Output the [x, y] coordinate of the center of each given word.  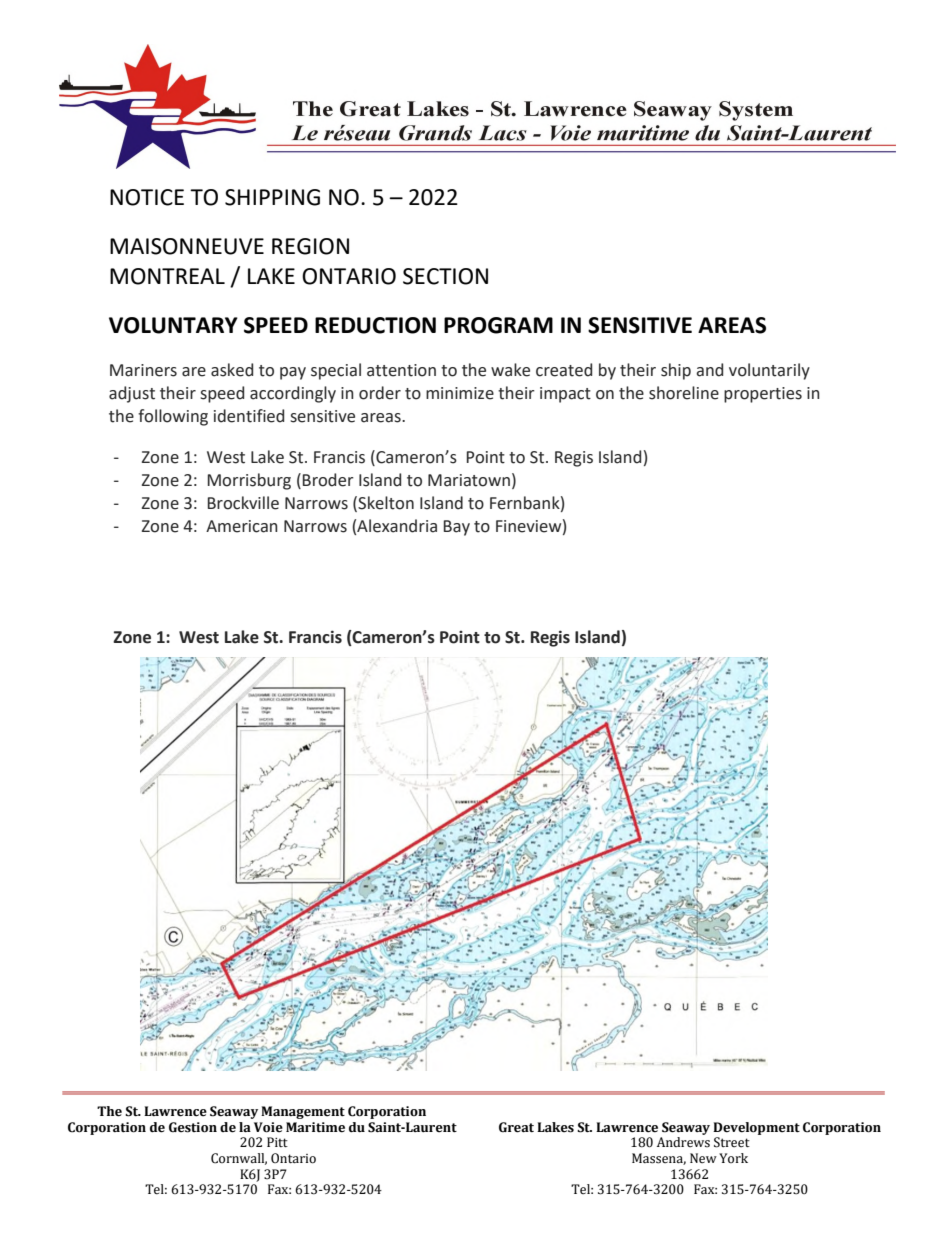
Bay [457, 528]
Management [303, 1112]
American [242, 526]
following [173, 417]
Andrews [683, 1142]
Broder [328, 480]
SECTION [445, 276]
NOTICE [147, 197]
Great [516, 1127]
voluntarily [769, 371]
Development [756, 1128]
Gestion [193, 1127]
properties [763, 395]
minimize [460, 393]
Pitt [277, 1142]
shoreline [684, 393]
